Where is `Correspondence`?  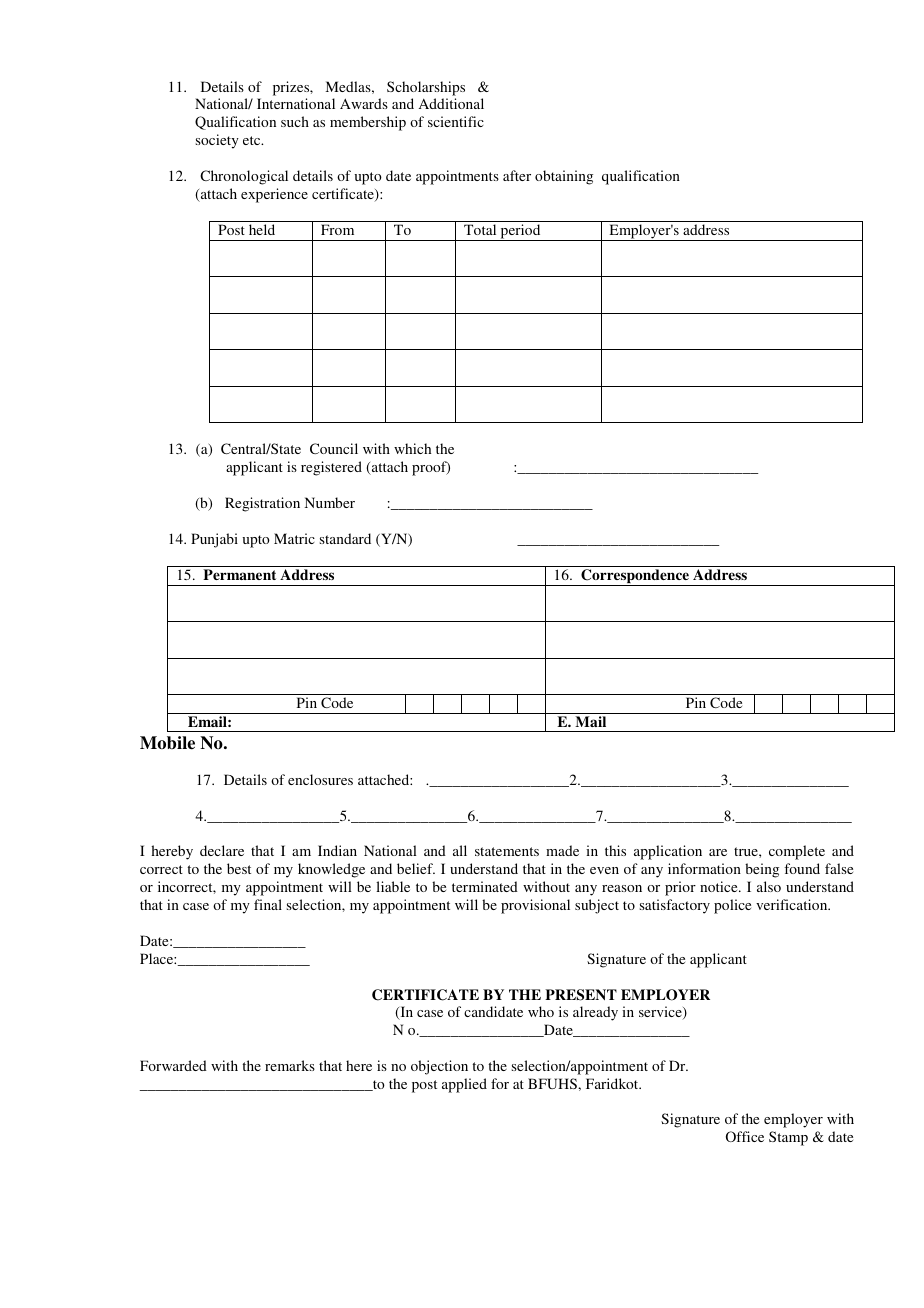
Correspondence is located at coordinates (635, 577).
